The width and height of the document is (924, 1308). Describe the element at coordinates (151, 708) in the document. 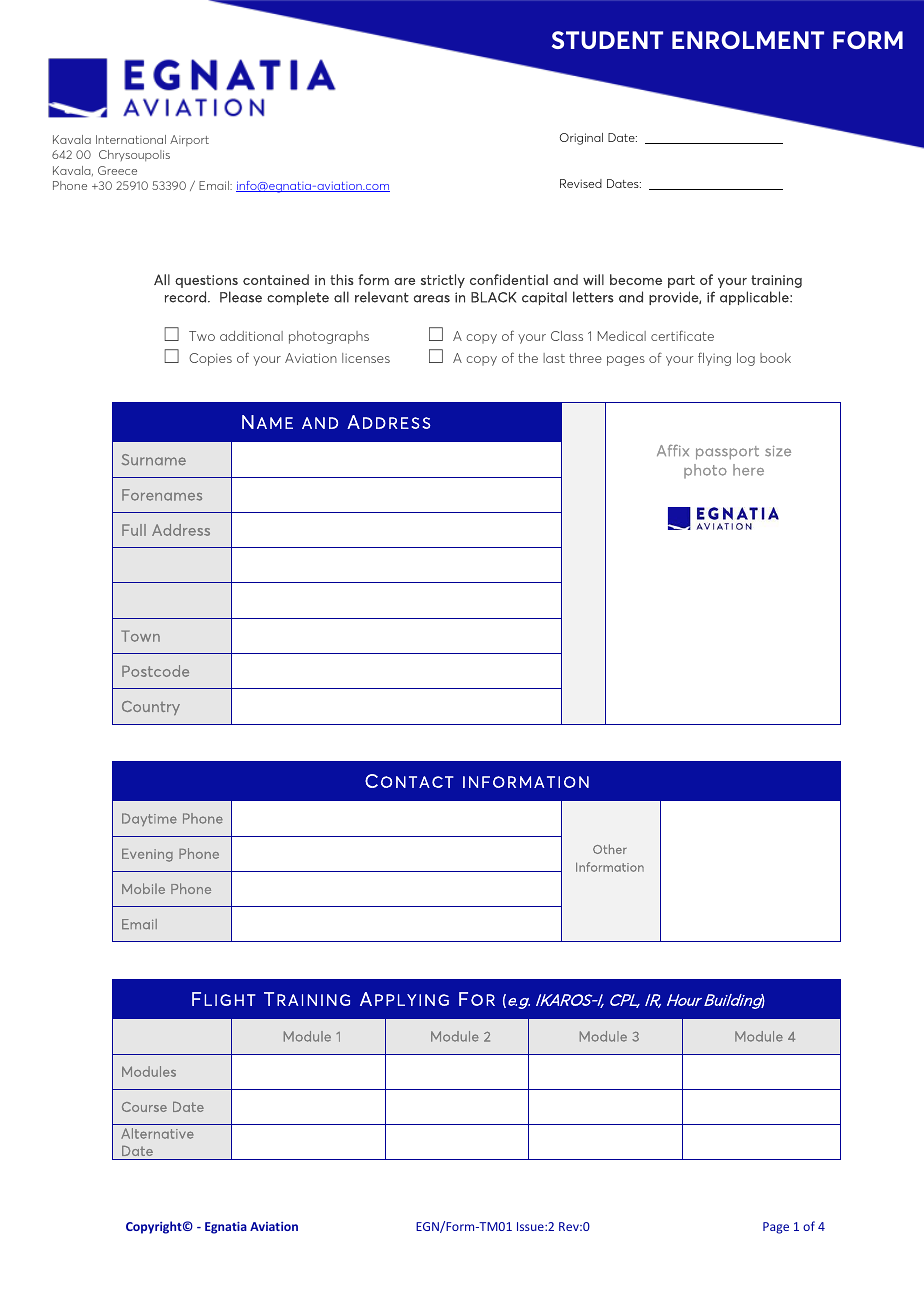

I see `Country` at that location.
